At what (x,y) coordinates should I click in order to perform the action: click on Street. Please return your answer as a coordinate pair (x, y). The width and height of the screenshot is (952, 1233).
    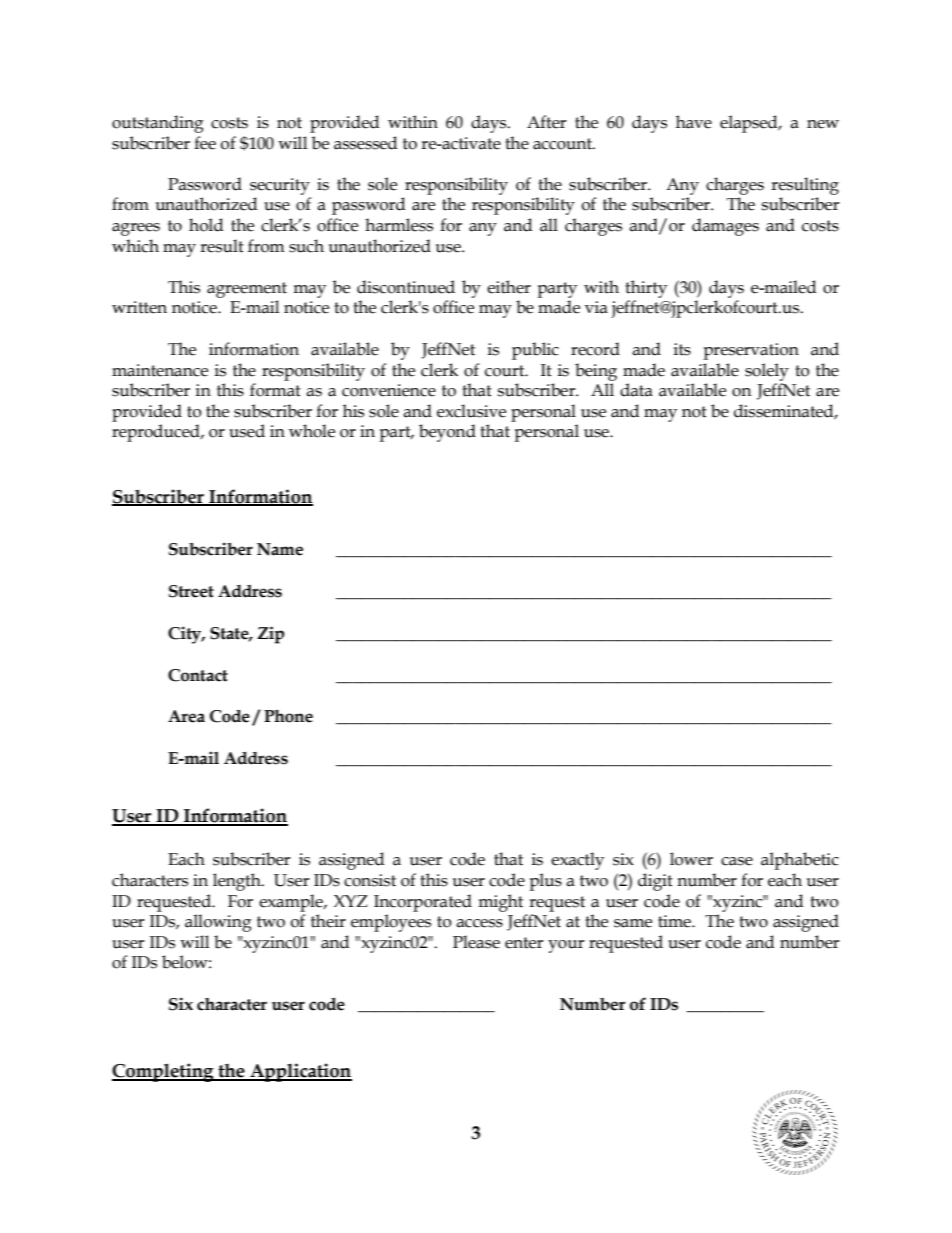
    Looking at the image, I should click on (191, 591).
